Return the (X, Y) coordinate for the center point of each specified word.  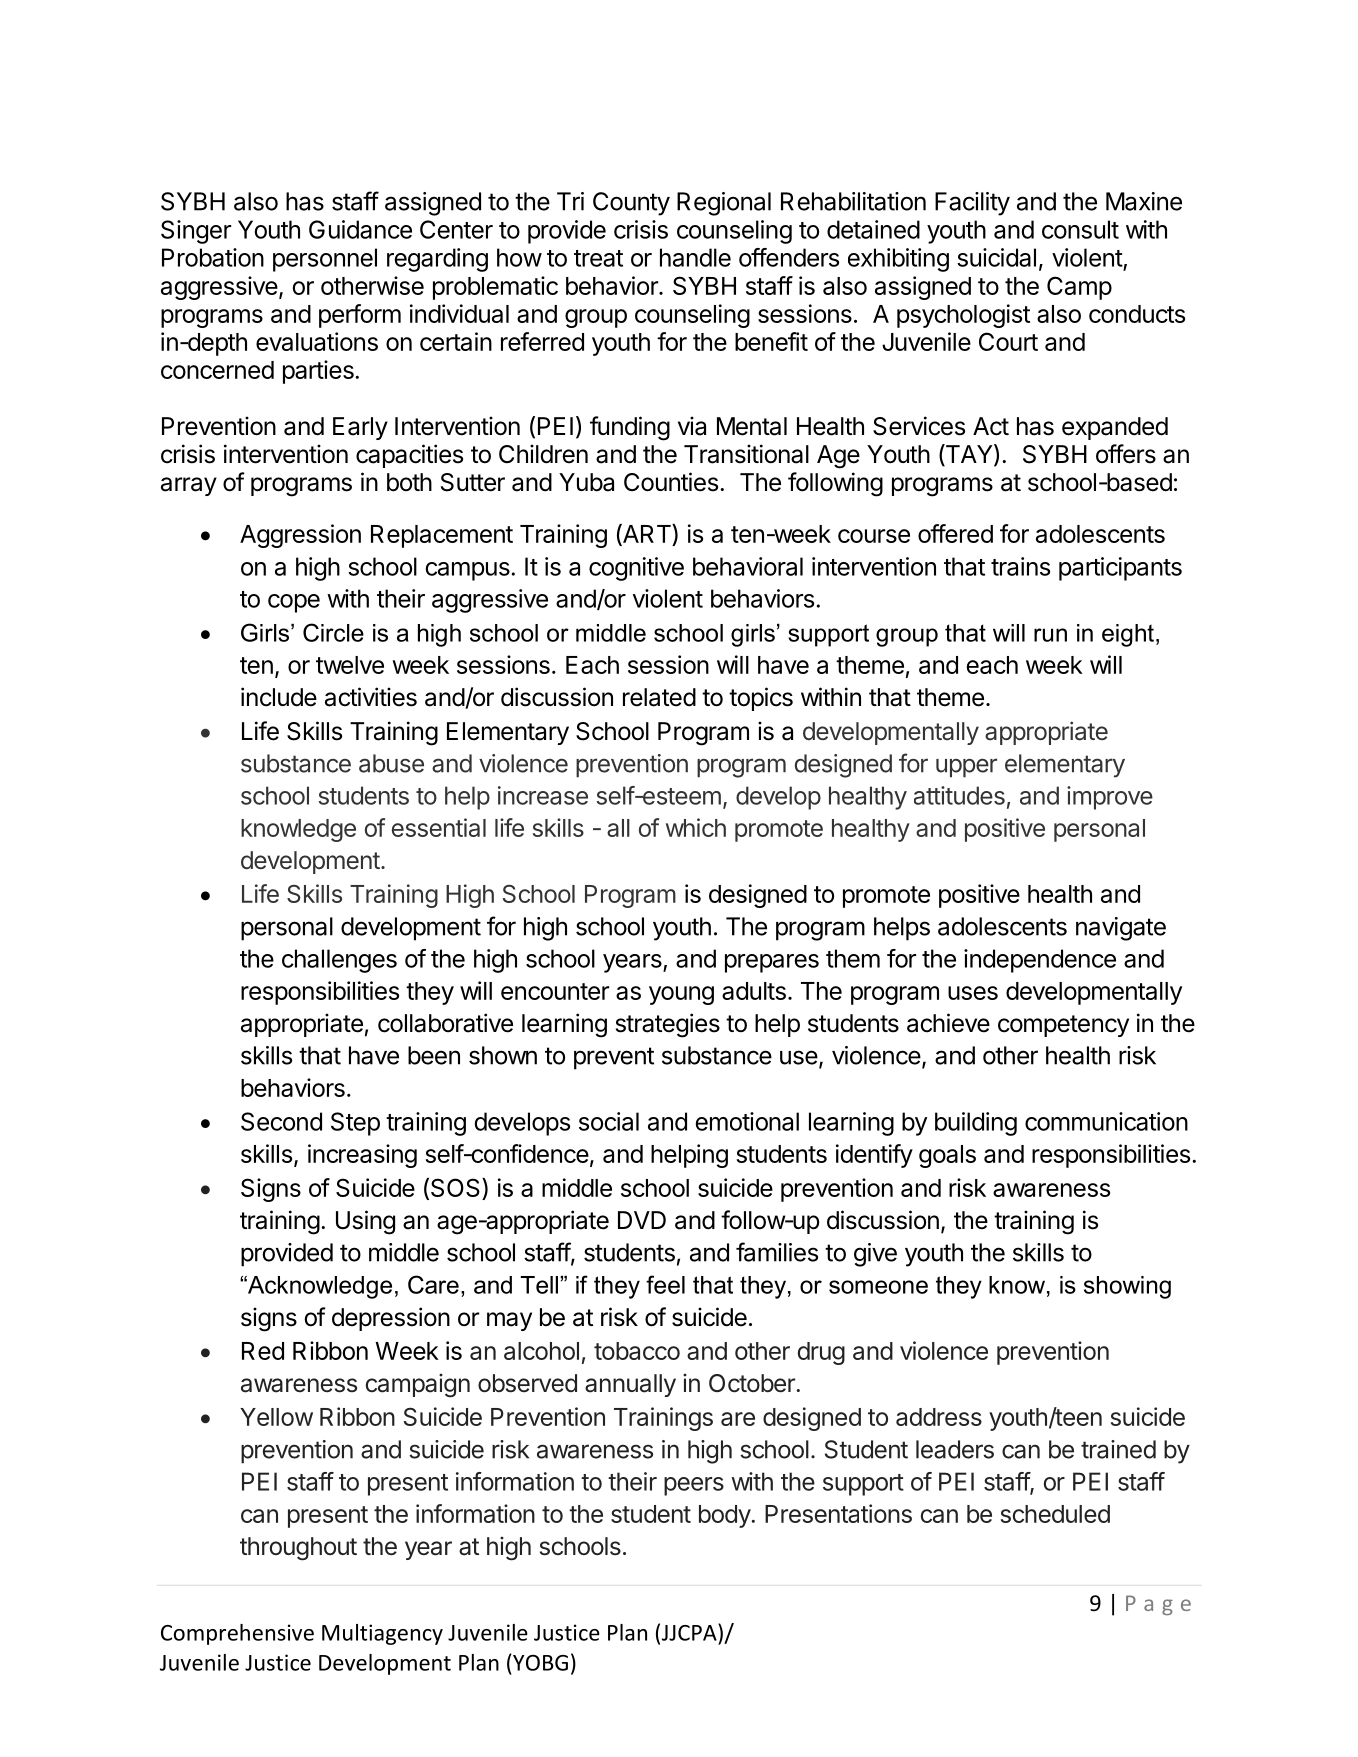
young (681, 995)
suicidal (996, 257)
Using (365, 1222)
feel (665, 1284)
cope (294, 603)
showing (1127, 1287)
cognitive (636, 569)
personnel (325, 260)
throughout (298, 1549)
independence (1040, 961)
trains (1020, 566)
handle (695, 257)
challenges (339, 961)
